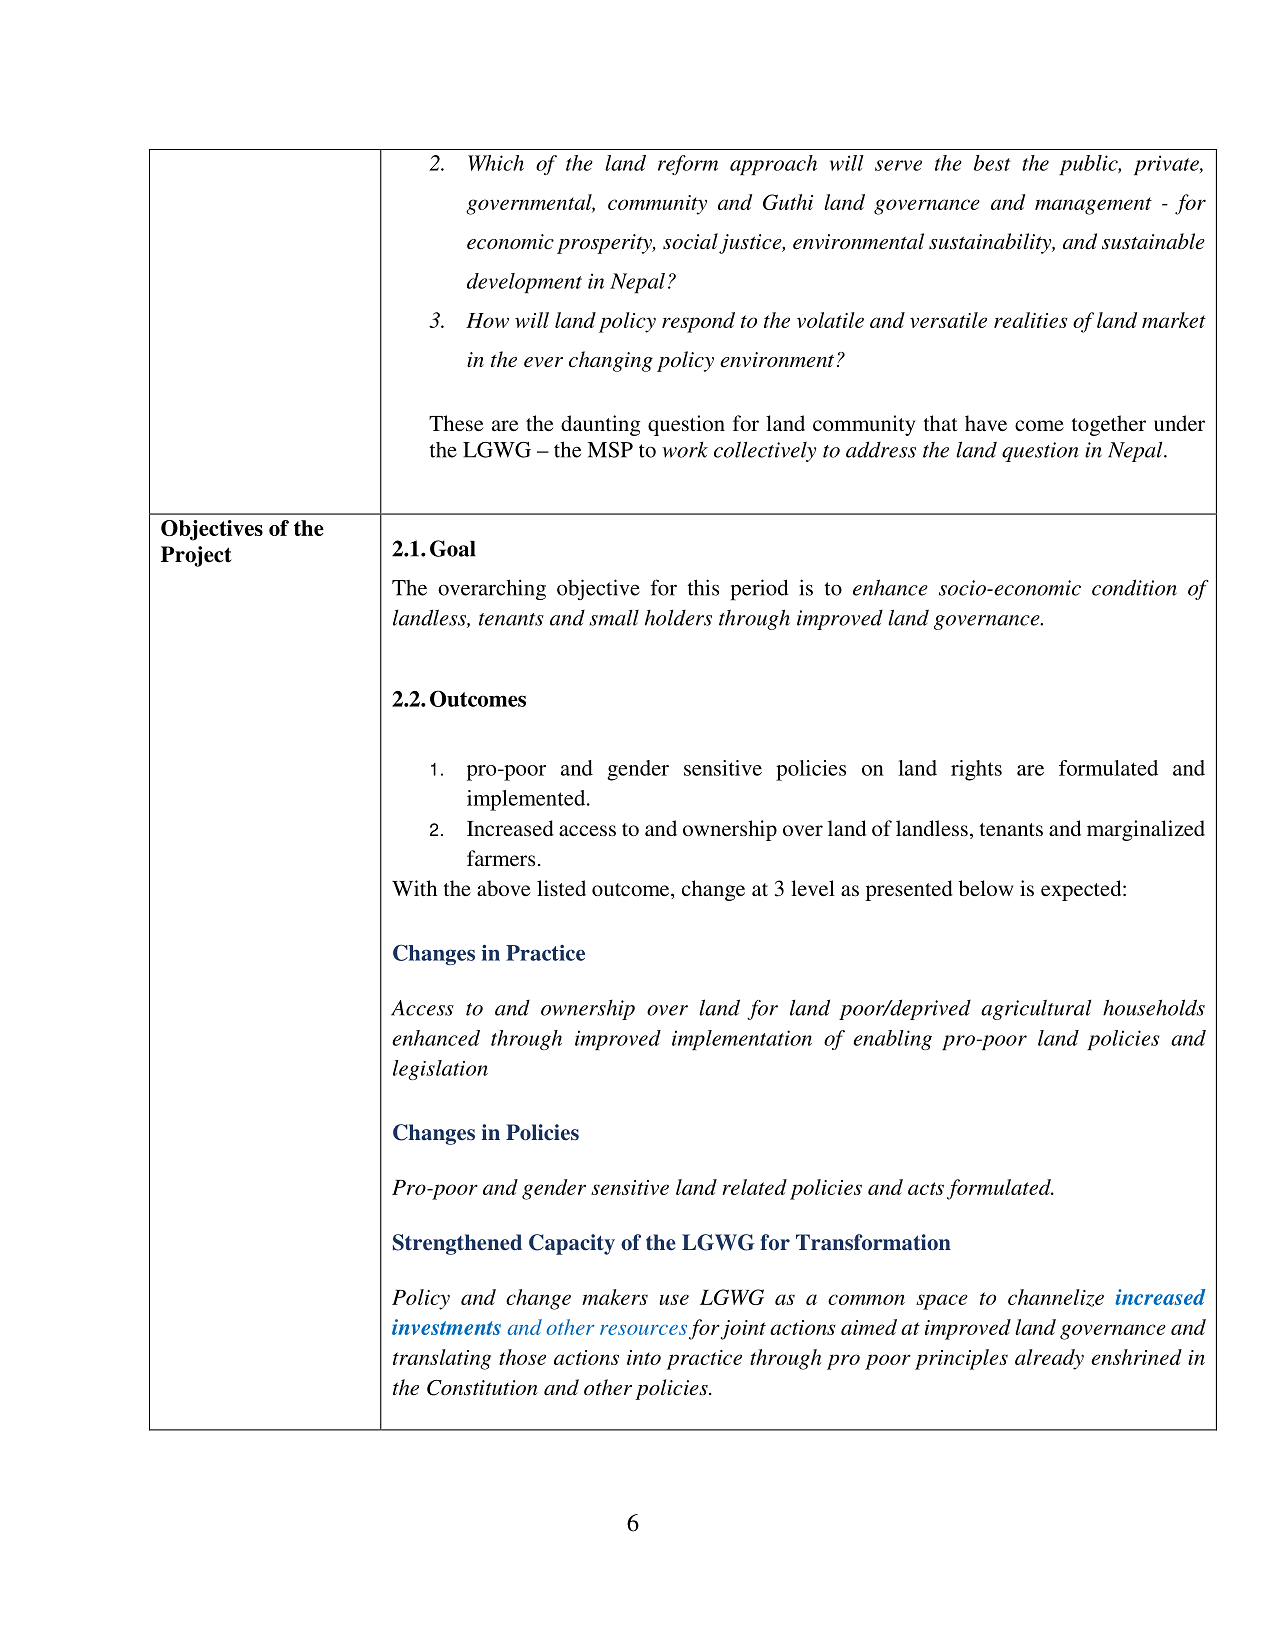 This image has height=1639, width=1266. What do you see at coordinates (442, 1359) in the image?
I see `translating` at bounding box center [442, 1359].
